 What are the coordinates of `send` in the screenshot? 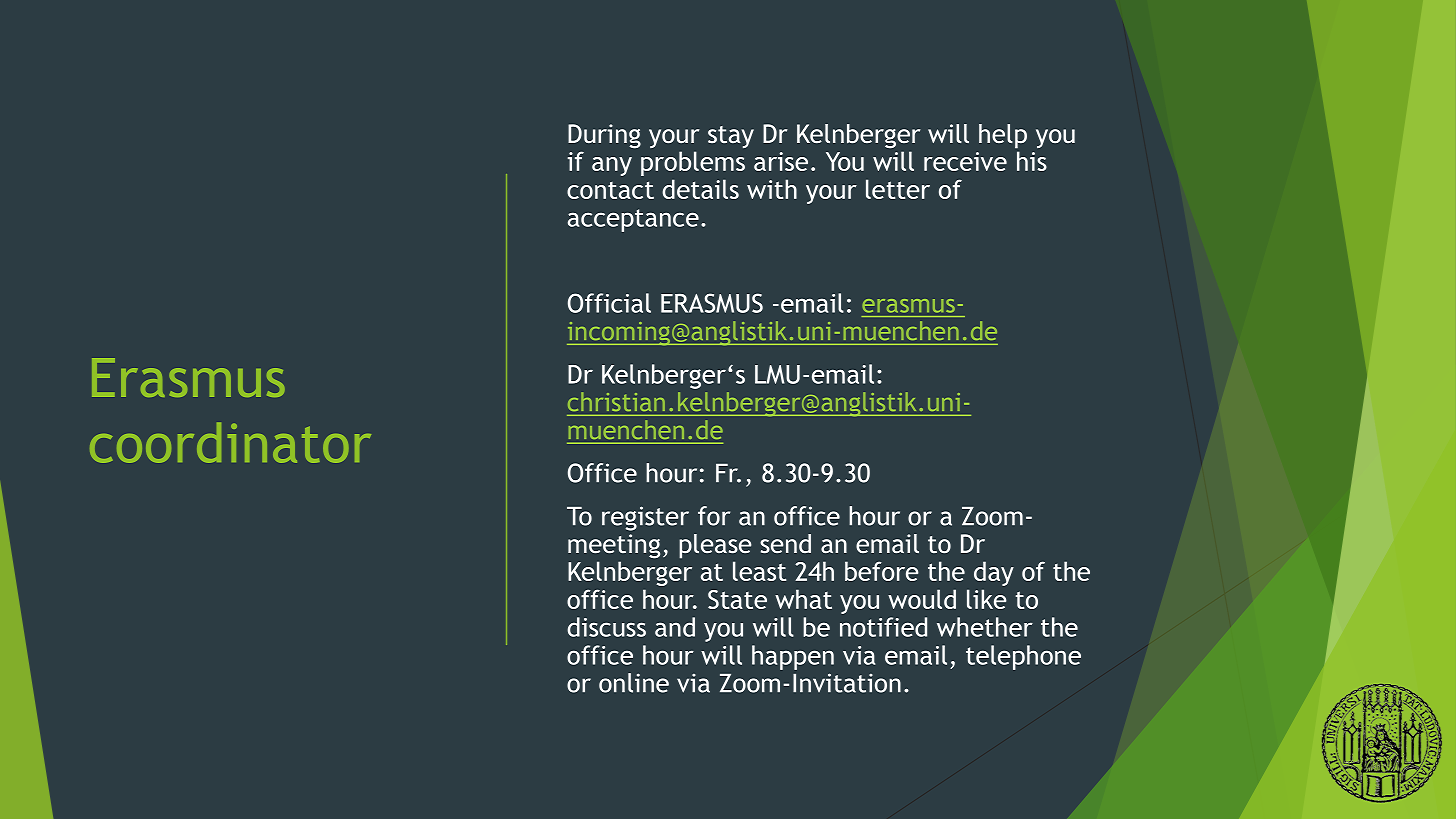 It's located at (785, 543).
